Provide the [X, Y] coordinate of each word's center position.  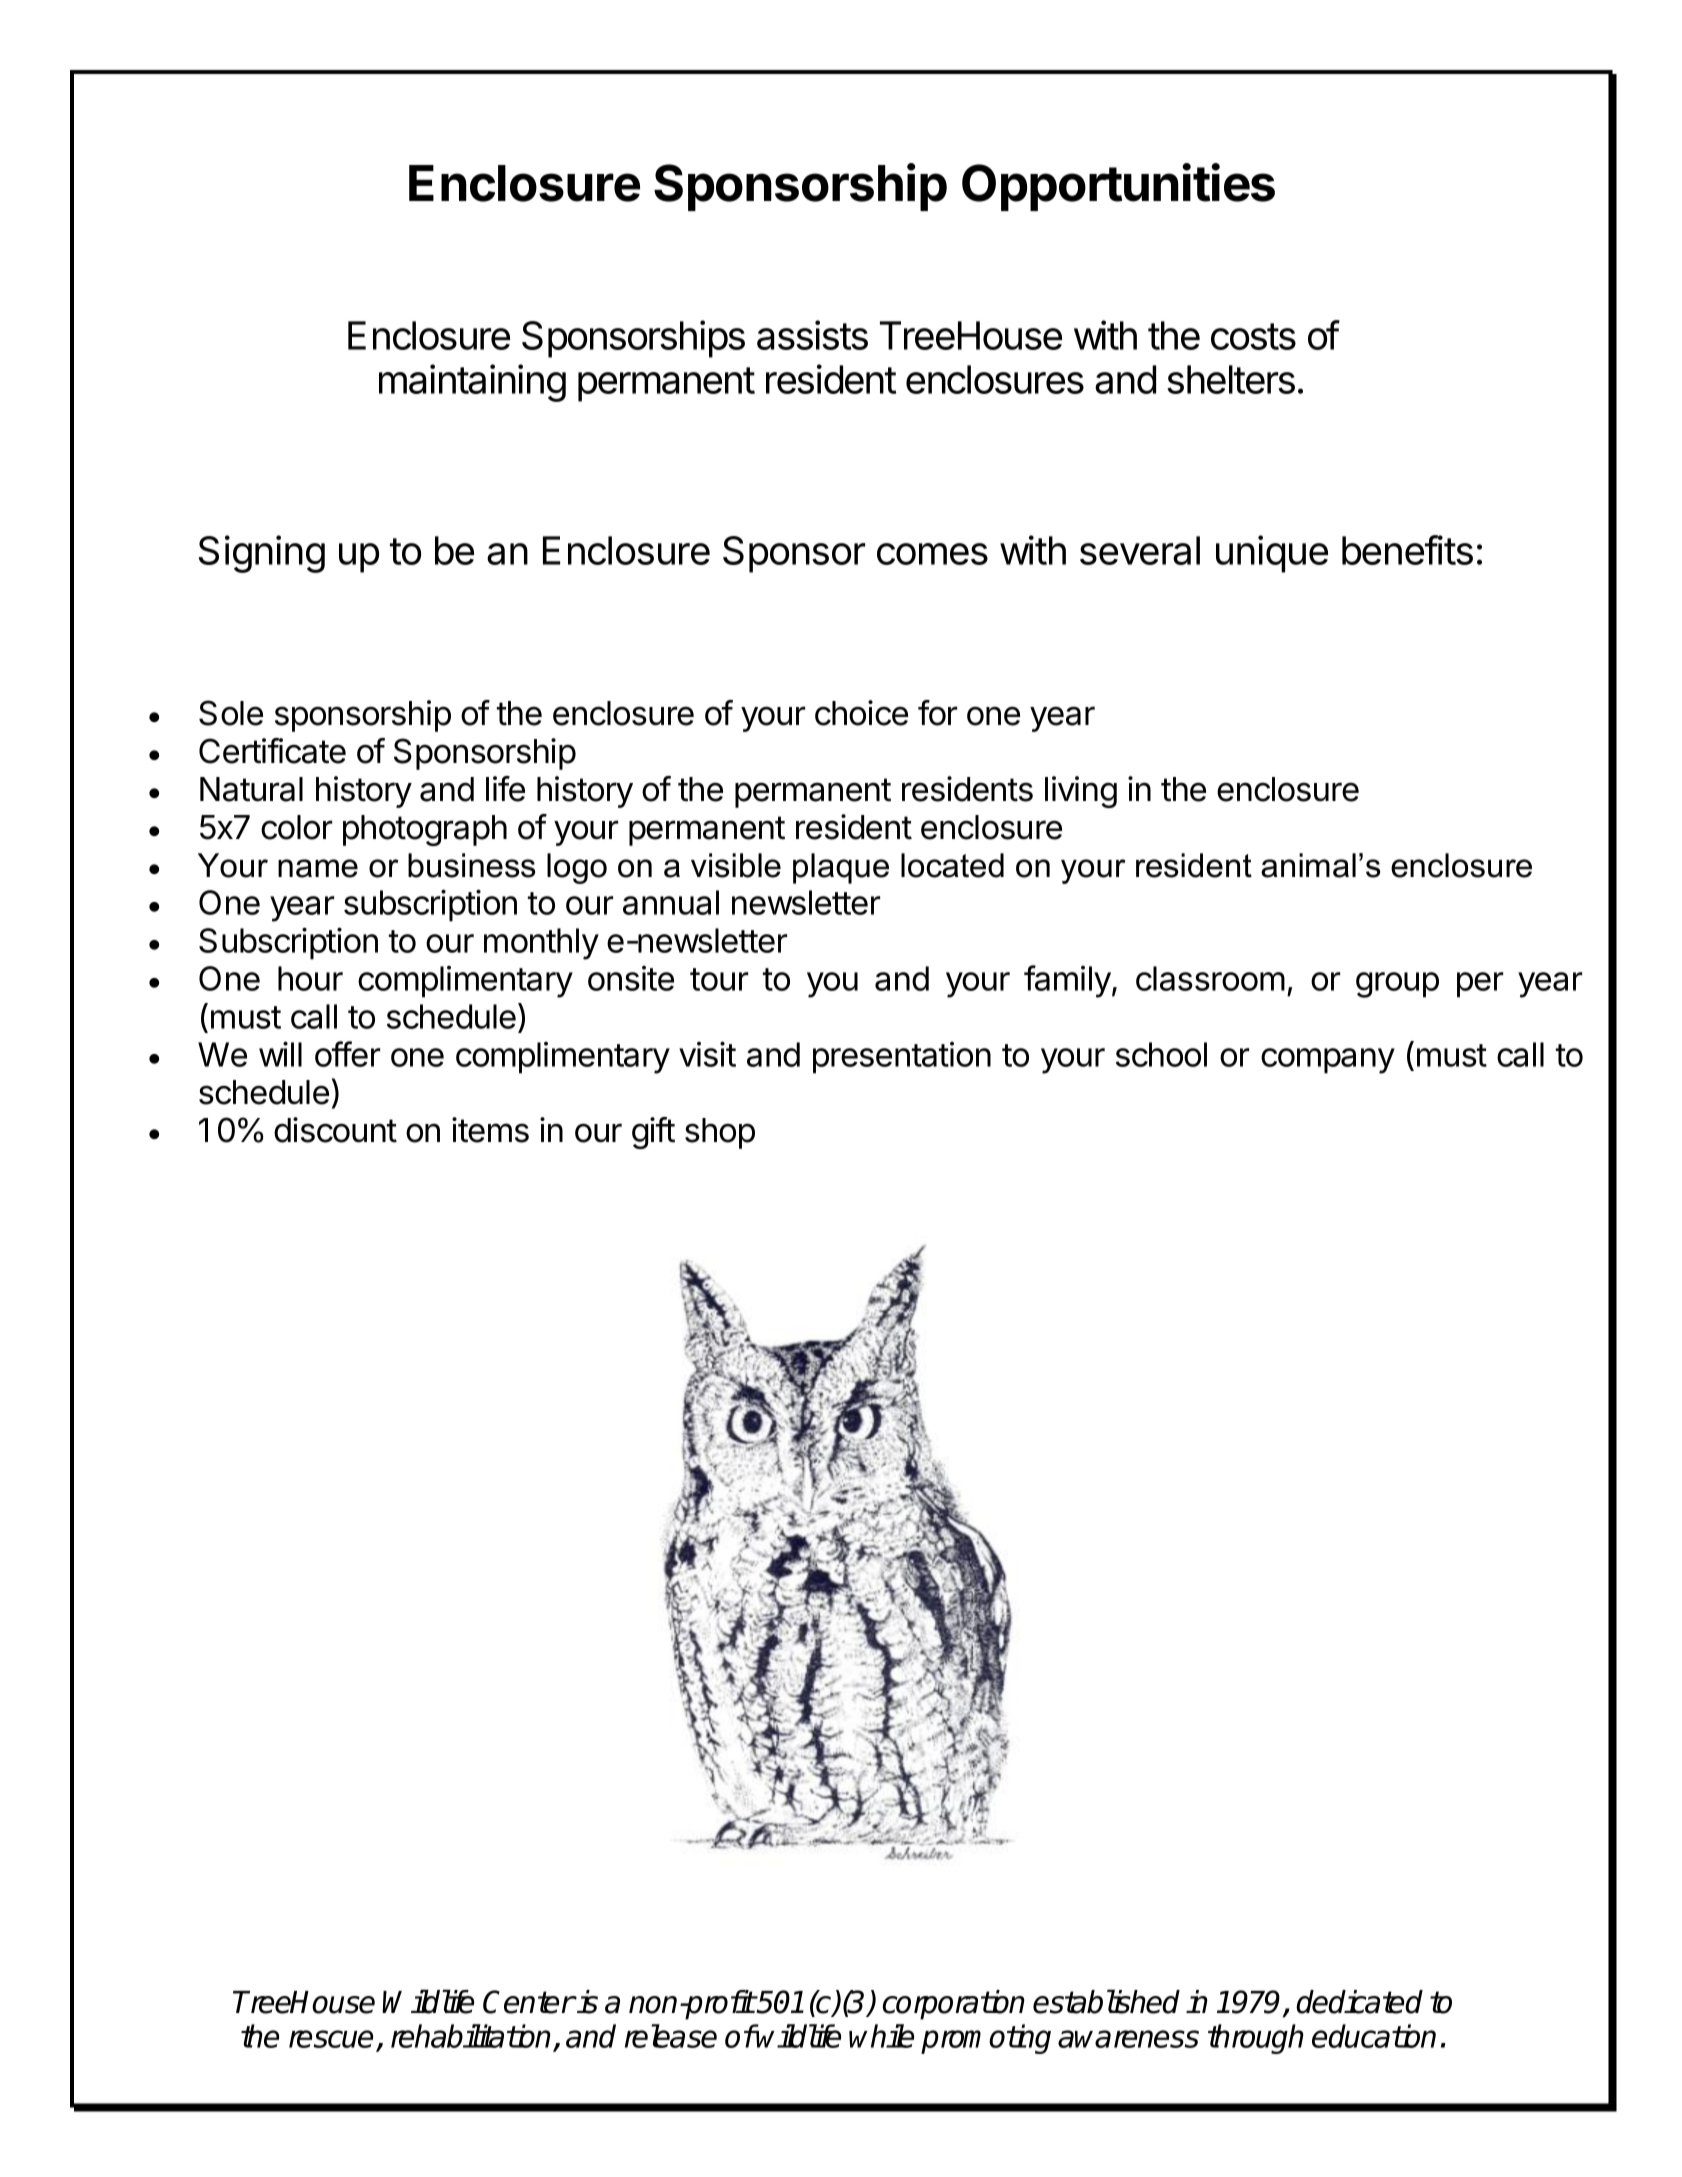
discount [335, 1130]
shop [720, 1133]
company [1328, 1061]
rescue [333, 2040]
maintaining [472, 383]
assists [812, 335]
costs [1253, 336]
